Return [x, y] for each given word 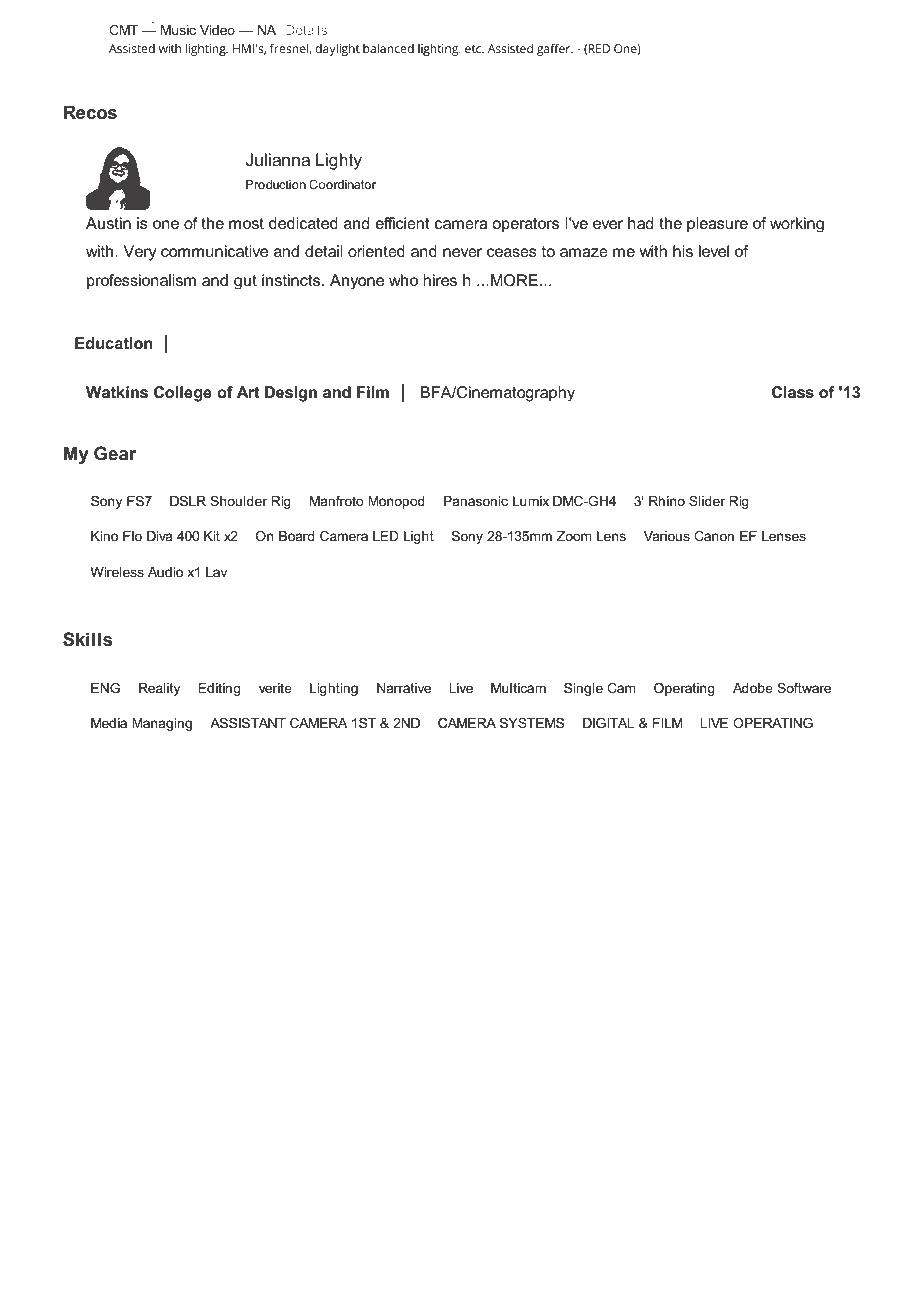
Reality [159, 689]
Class [793, 392]
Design [291, 394]
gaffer [555, 49]
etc [474, 49]
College [183, 394]
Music [178, 30]
